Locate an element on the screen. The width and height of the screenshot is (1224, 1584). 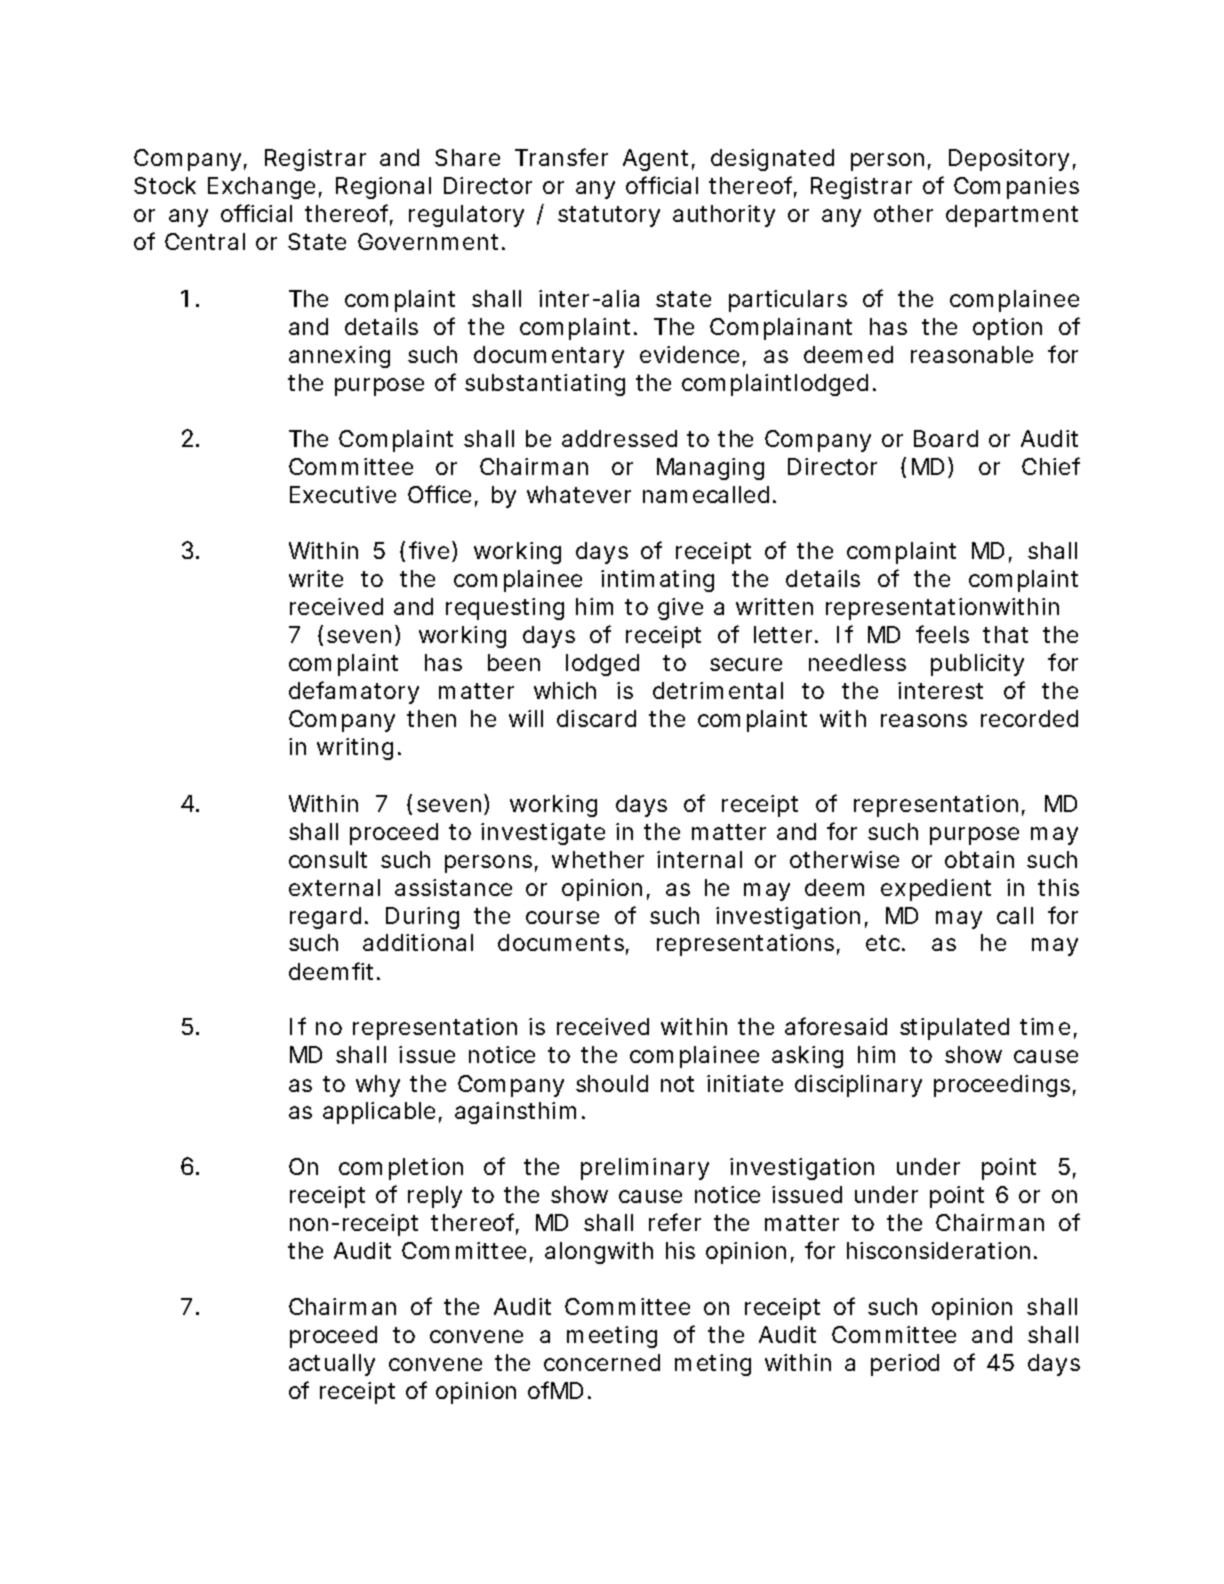
Exchange is located at coordinates (261, 188).
